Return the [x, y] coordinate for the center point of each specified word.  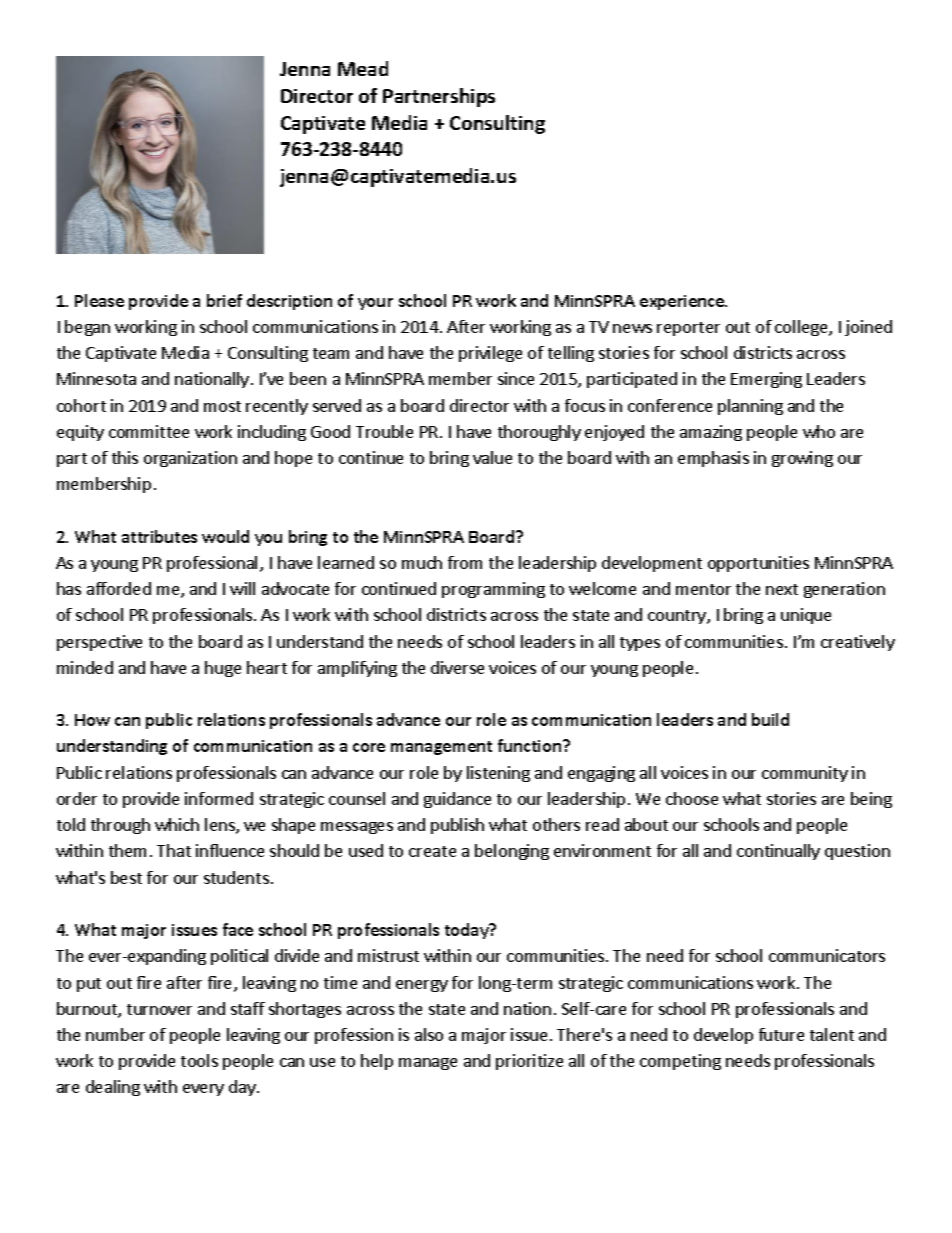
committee [149, 431]
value [492, 457]
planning [750, 407]
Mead [363, 68]
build [770, 719]
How [92, 720]
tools [199, 1060]
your [375, 304]
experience [683, 302]
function [531, 745]
